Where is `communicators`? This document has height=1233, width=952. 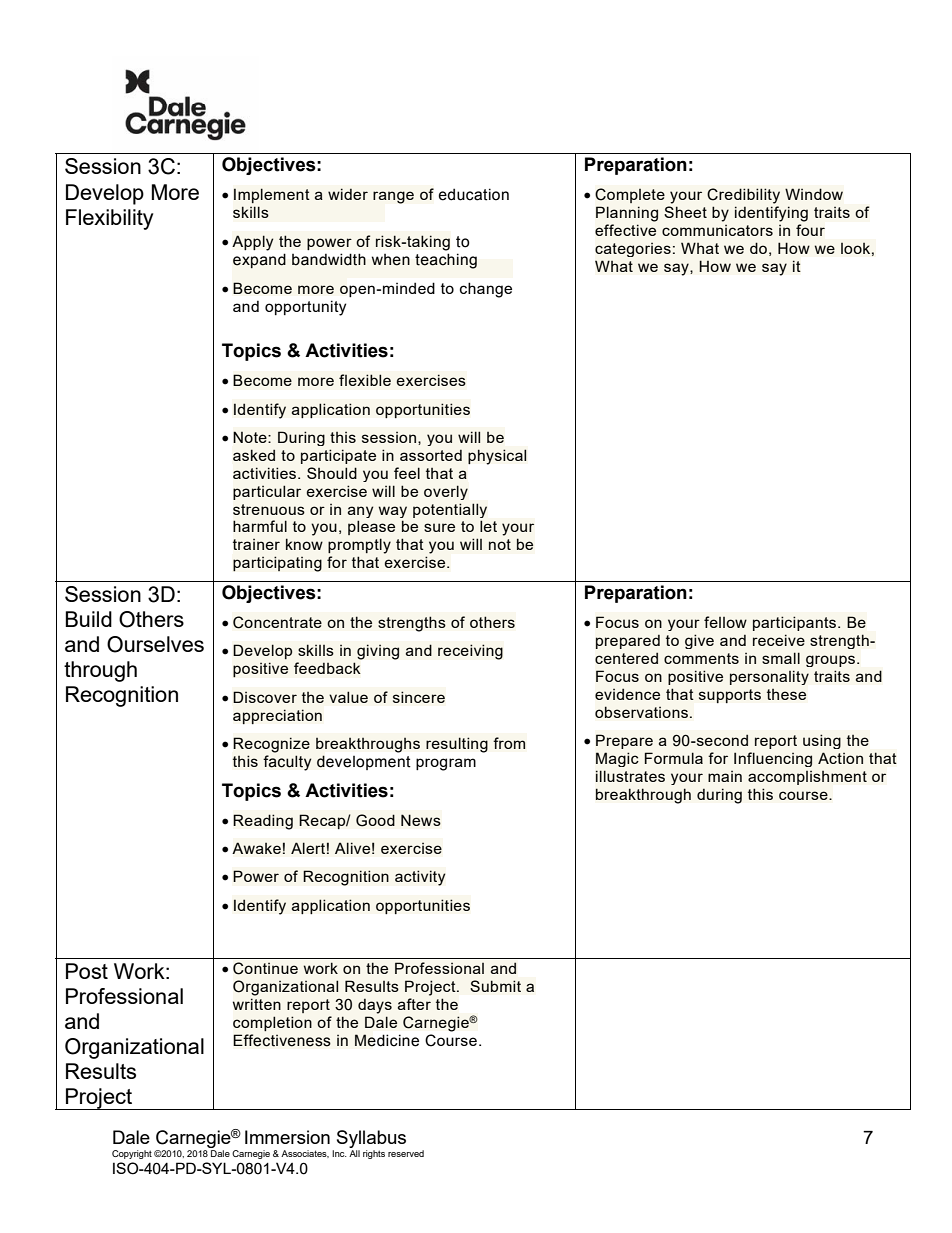
communicators is located at coordinates (717, 230).
